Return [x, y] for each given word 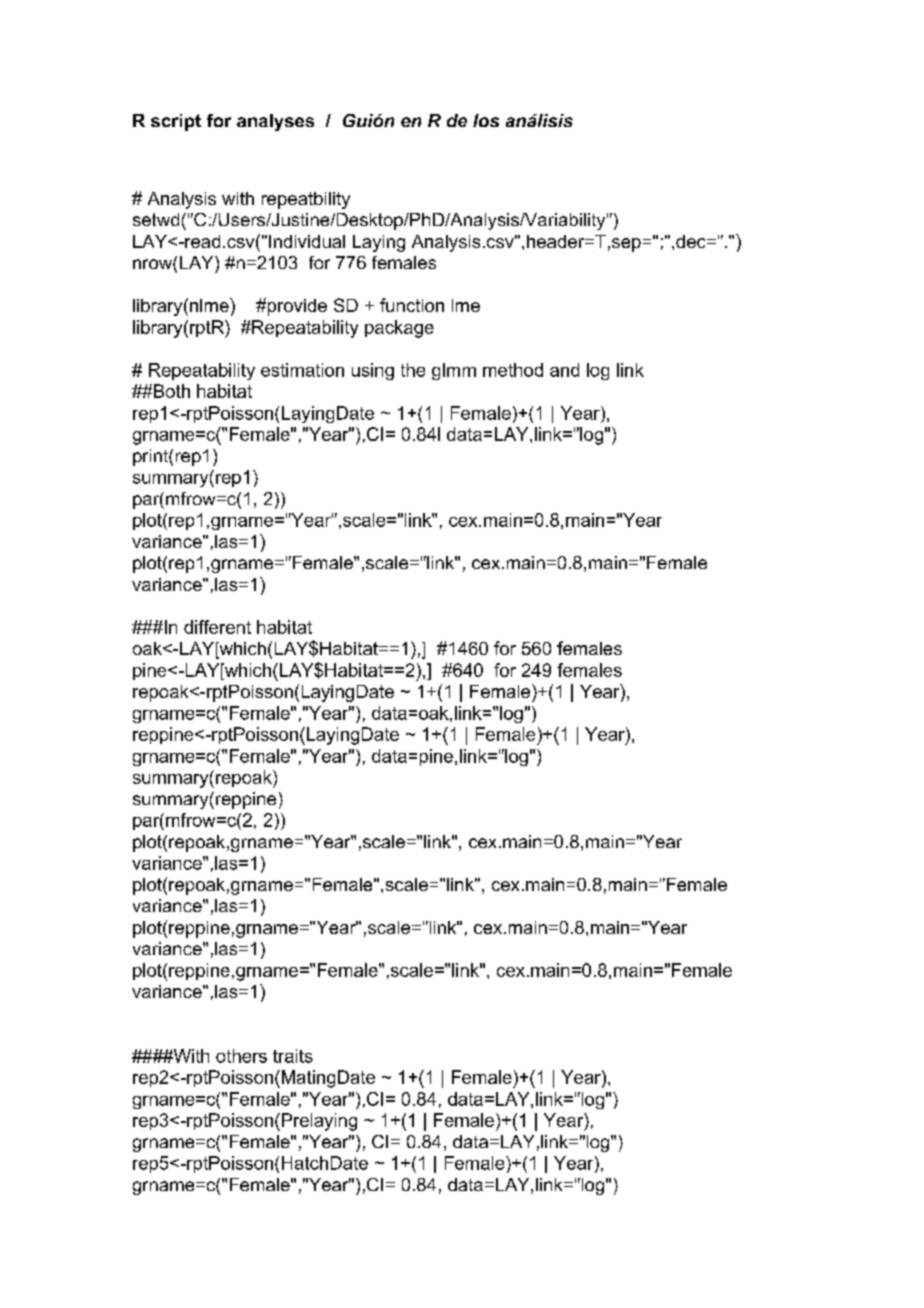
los [486, 120]
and [564, 370]
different [217, 627]
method [513, 370]
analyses [275, 122]
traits [293, 1056]
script [176, 122]
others [241, 1056]
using [373, 371]
